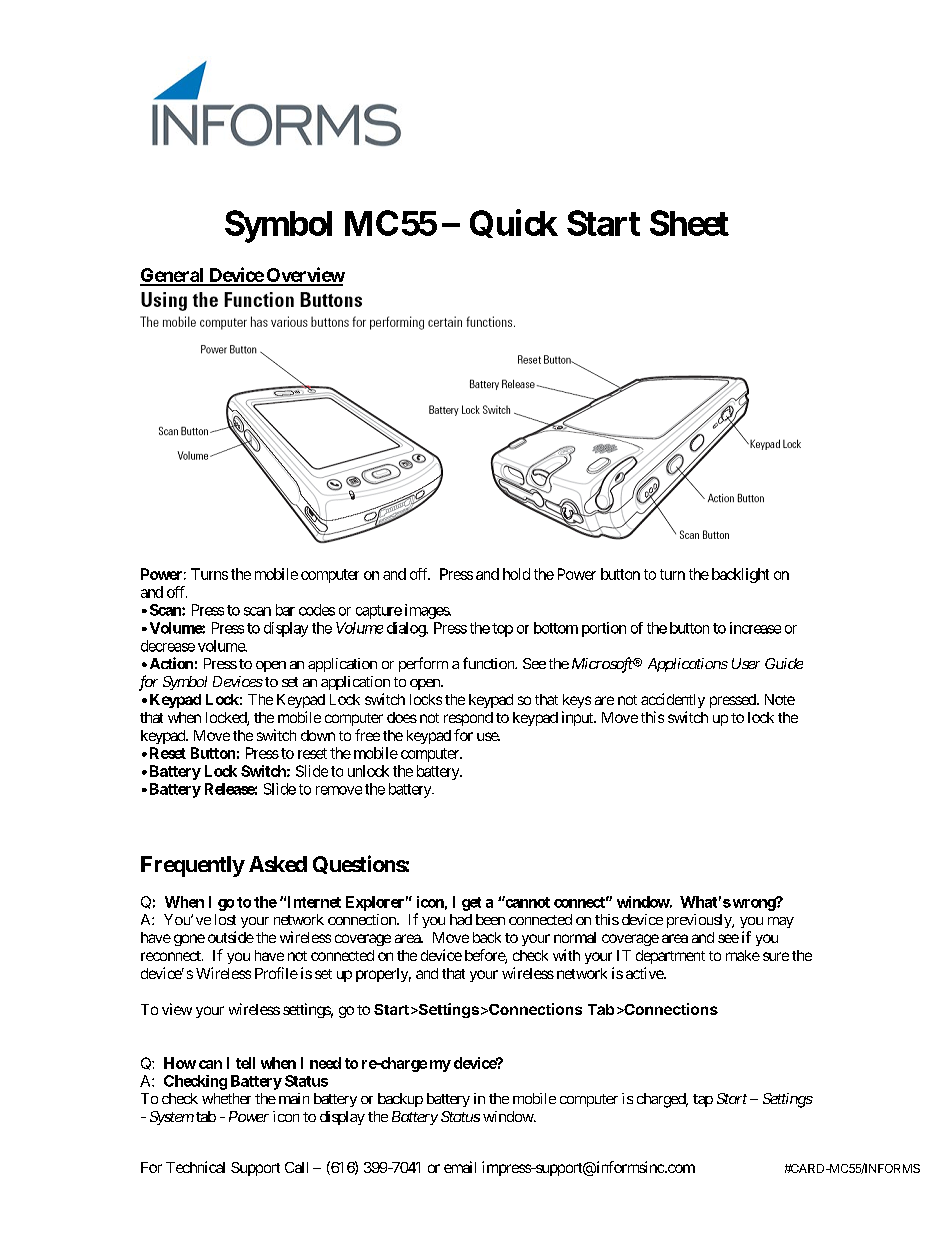 This screenshot has height=1233, width=952. What do you see at coordinates (689, 223) in the screenshot?
I see `Sheet` at bounding box center [689, 223].
